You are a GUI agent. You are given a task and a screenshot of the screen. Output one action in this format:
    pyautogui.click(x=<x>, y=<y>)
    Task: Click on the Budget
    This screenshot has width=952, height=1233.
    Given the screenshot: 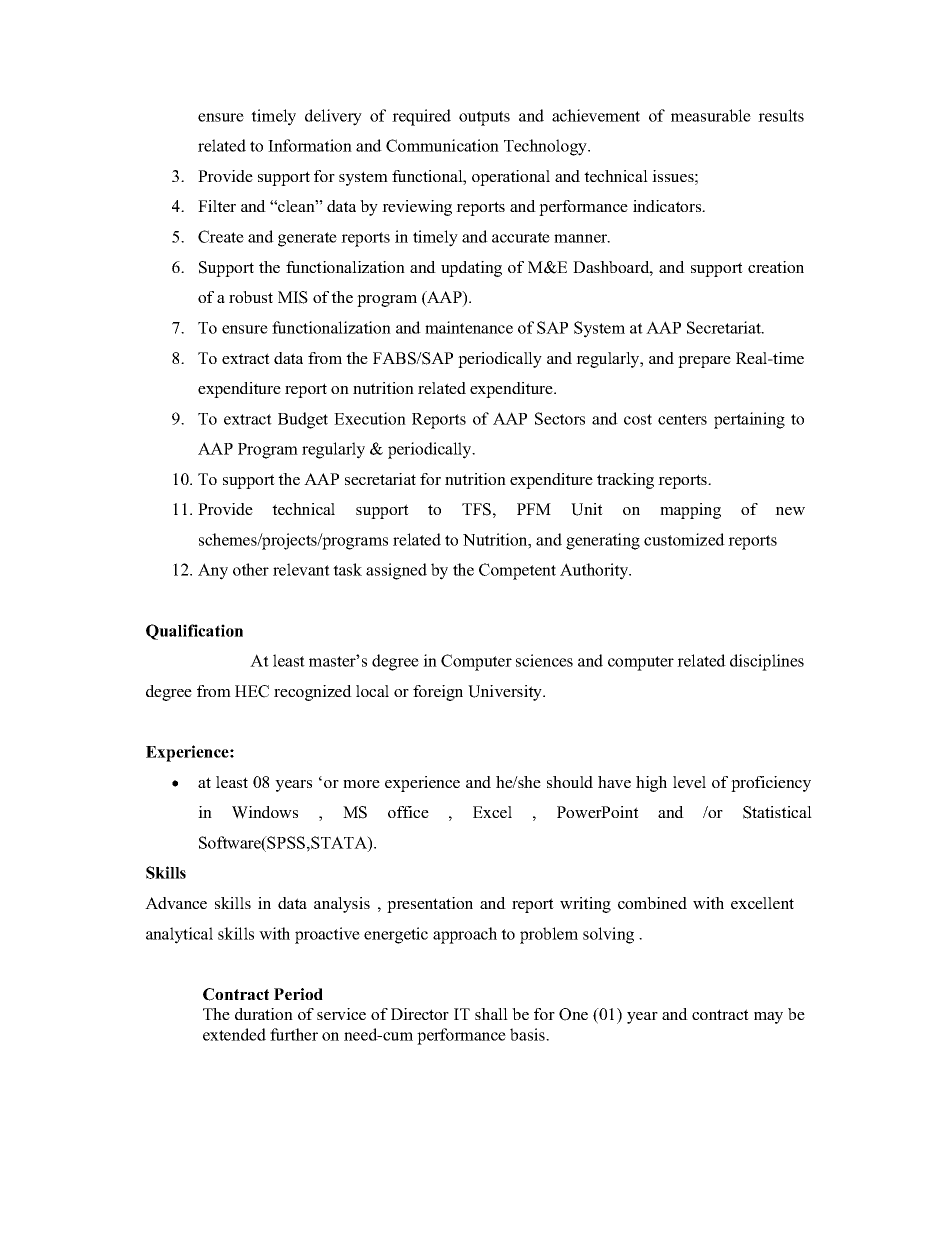 What is the action you would take?
    pyautogui.click(x=303, y=420)
